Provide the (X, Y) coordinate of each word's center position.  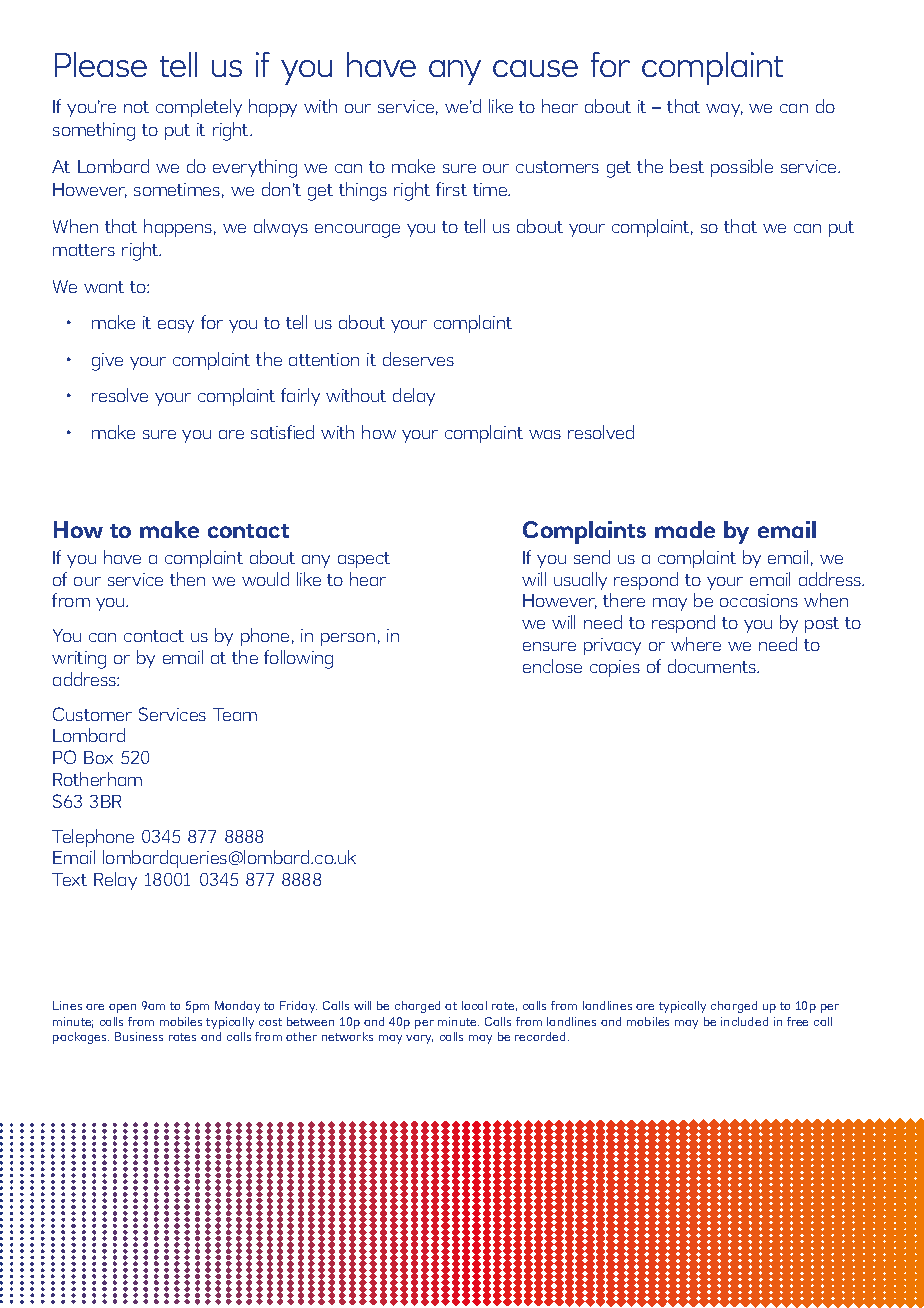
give (107, 362)
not (136, 107)
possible (742, 168)
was (545, 434)
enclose (552, 666)
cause (535, 68)
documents (713, 666)
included (744, 1021)
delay (414, 397)
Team (235, 714)
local (474, 1005)
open (122, 1008)
